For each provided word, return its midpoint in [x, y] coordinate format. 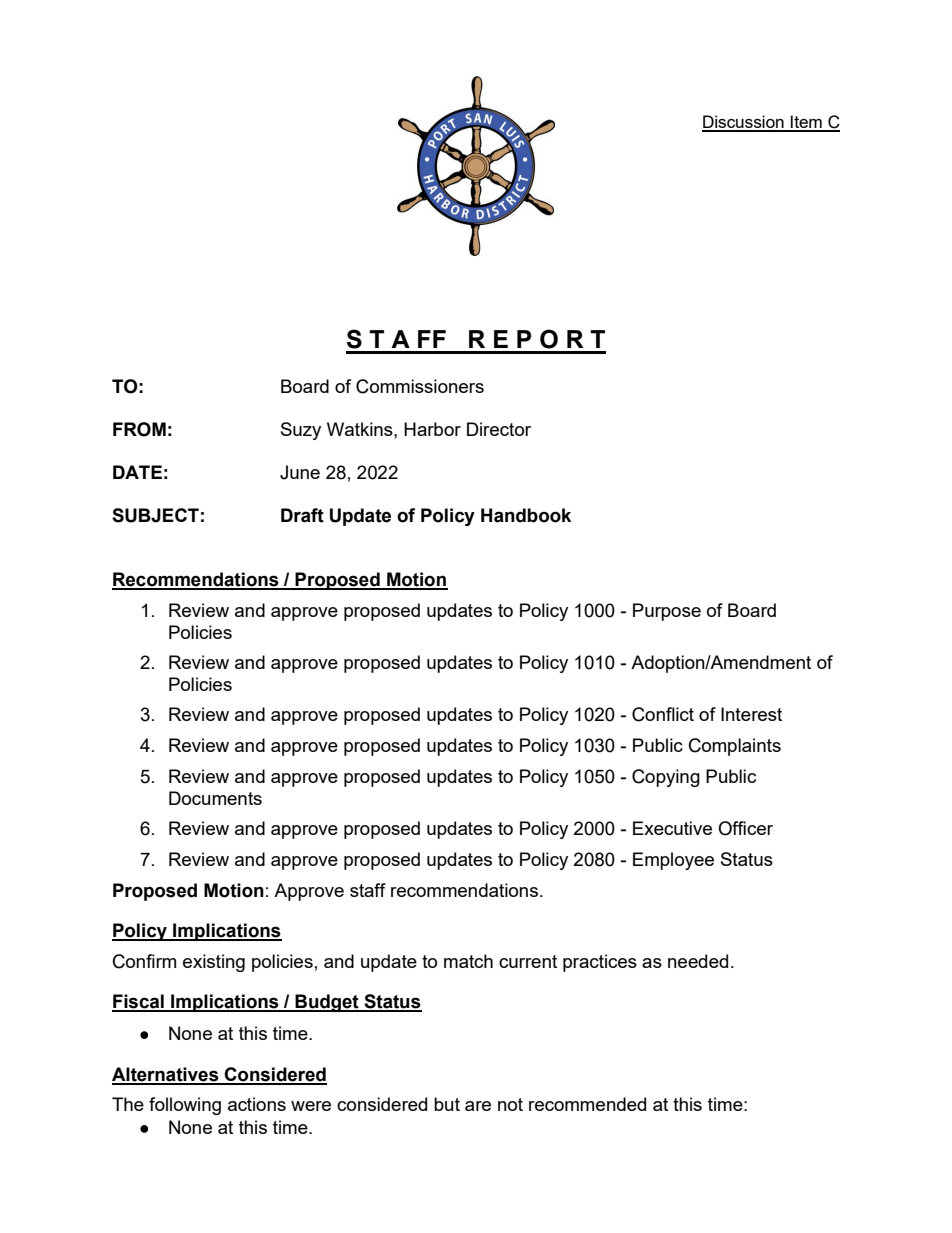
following [185, 1106]
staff [368, 890]
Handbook [526, 515]
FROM [139, 429]
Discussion [744, 123]
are [478, 1106]
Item [806, 123]
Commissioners [420, 386]
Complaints [735, 747]
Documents [215, 798]
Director [499, 429]
